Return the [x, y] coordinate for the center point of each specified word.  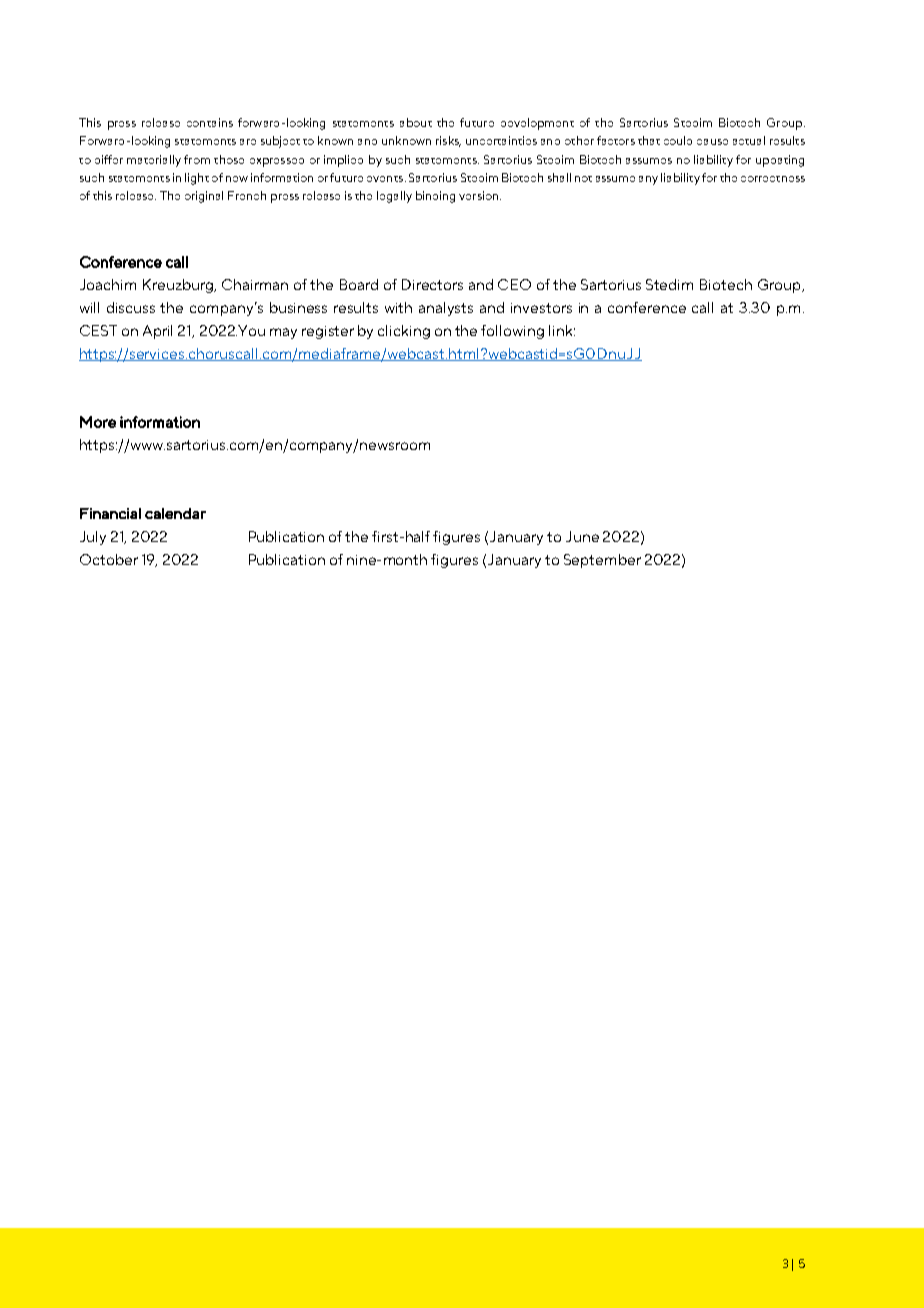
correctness [773, 179]
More [98, 422]
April [157, 332]
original [204, 197]
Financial [110, 513]
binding [435, 197]
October [109, 559]
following [512, 332]
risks [448, 141]
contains [210, 122]
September [602, 561]
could [678, 140]
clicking [404, 332]
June [582, 536]
